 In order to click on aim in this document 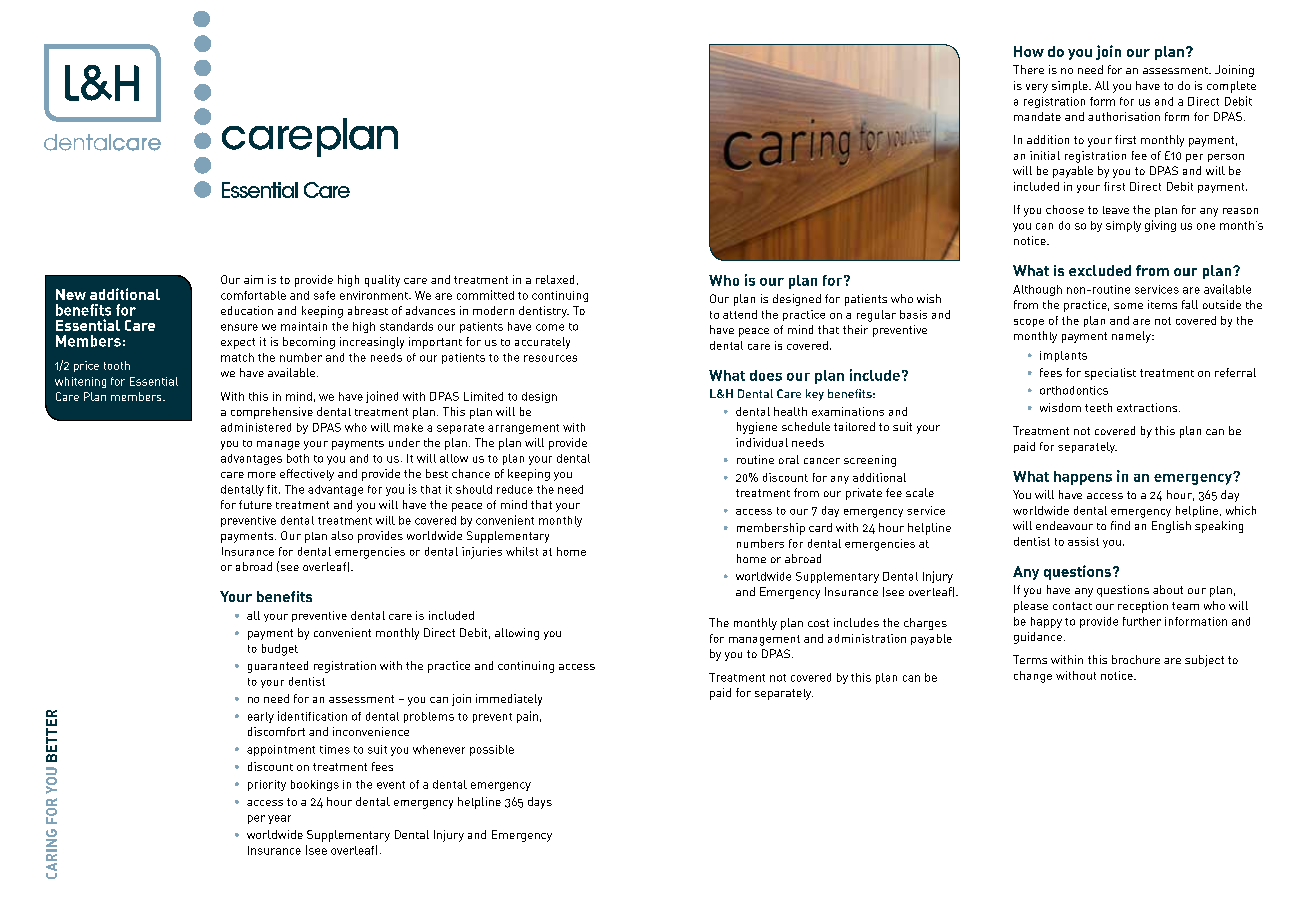, I will do `click(253, 279)`.
